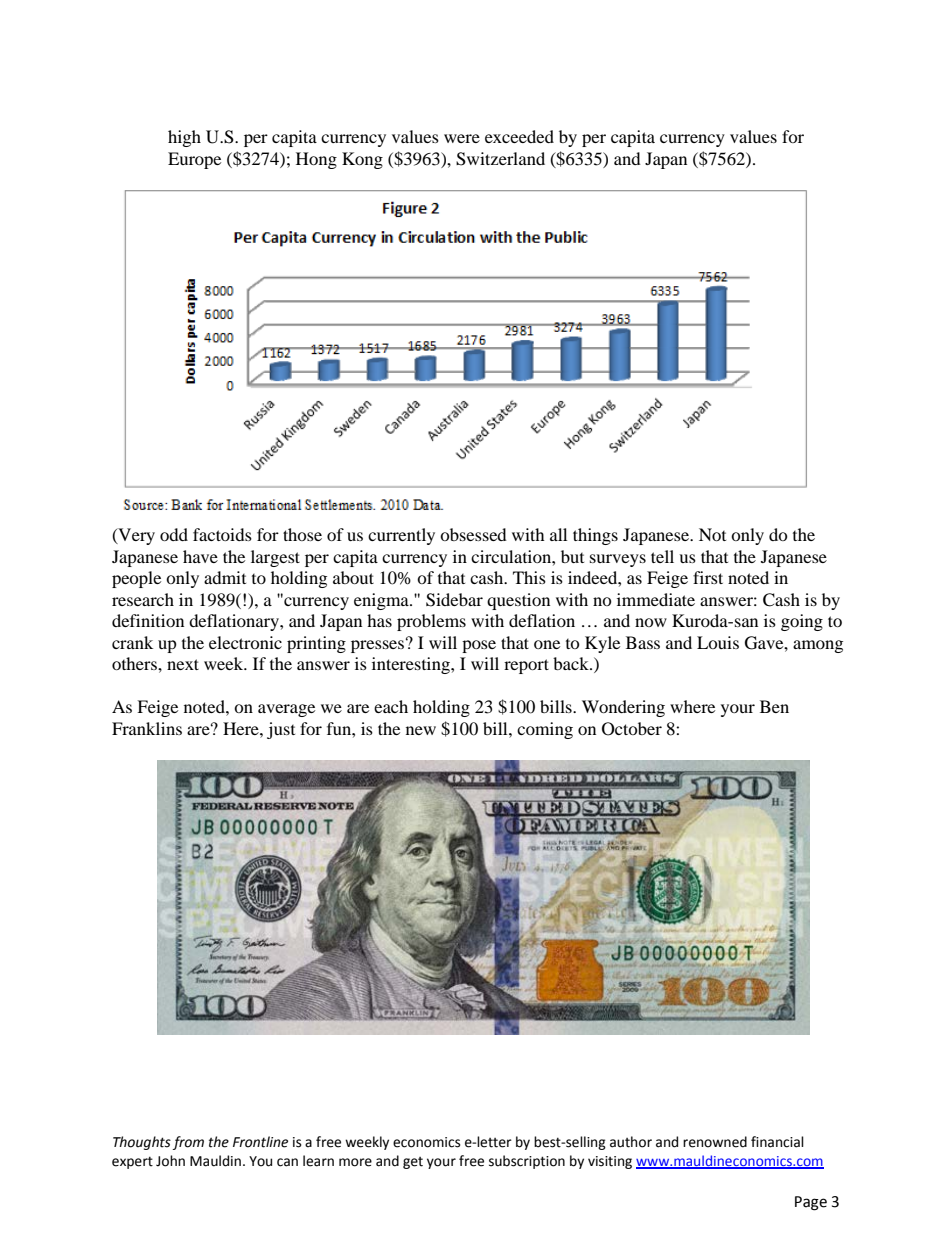 The height and width of the page is (1233, 952). What do you see at coordinates (479, 646) in the page?
I see `pose` at bounding box center [479, 646].
